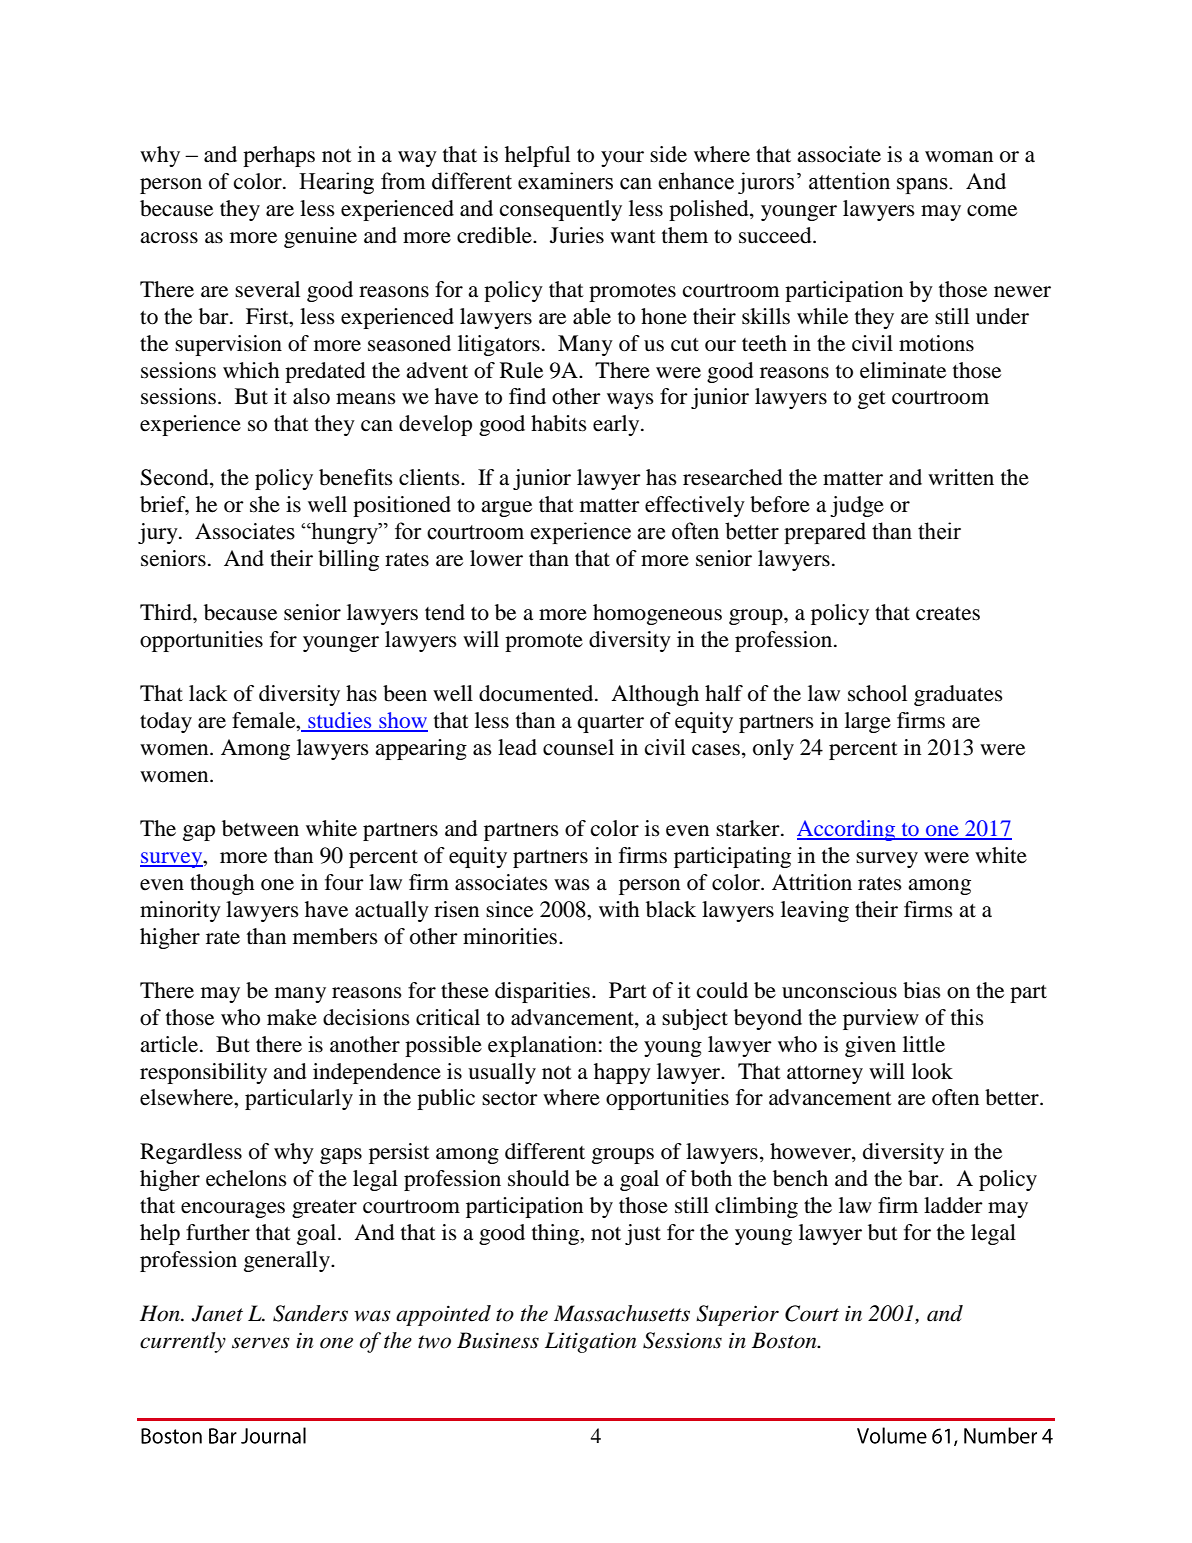 This screenshot has width=1192, height=1543. Describe the element at coordinates (922, 990) in the screenshot. I see `bias` at that location.
